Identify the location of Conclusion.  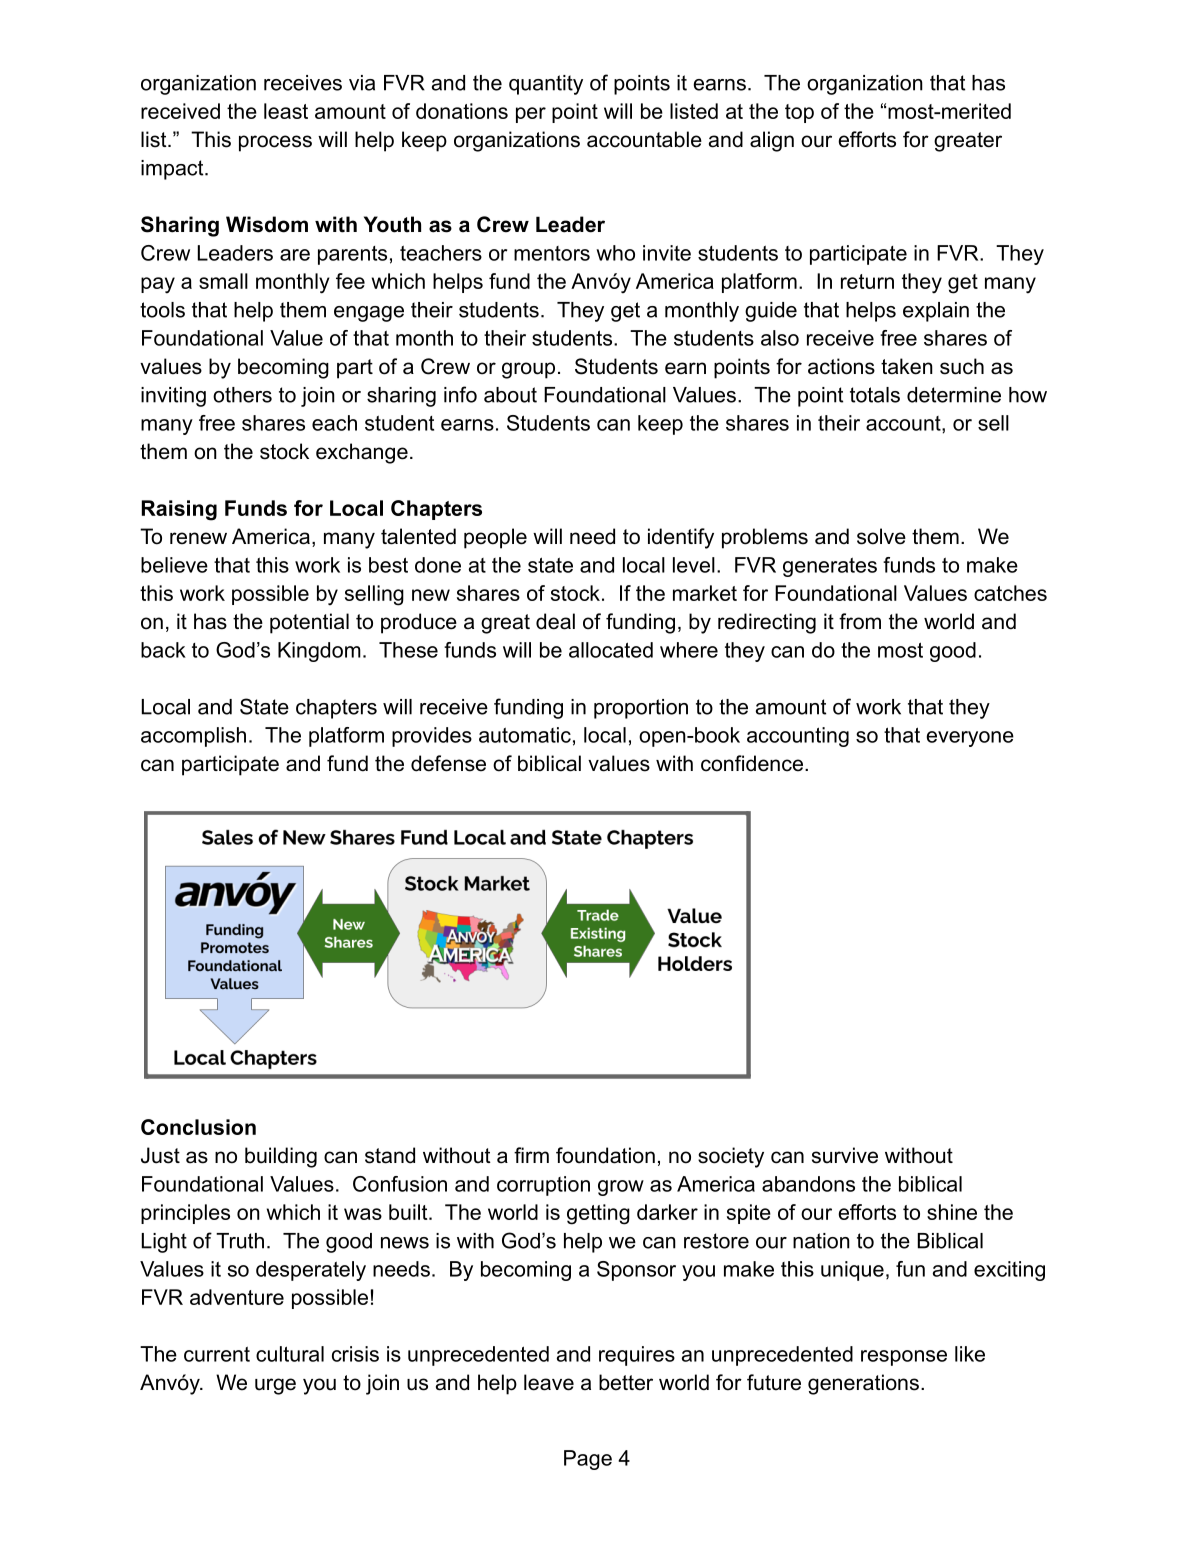
(198, 1127).
